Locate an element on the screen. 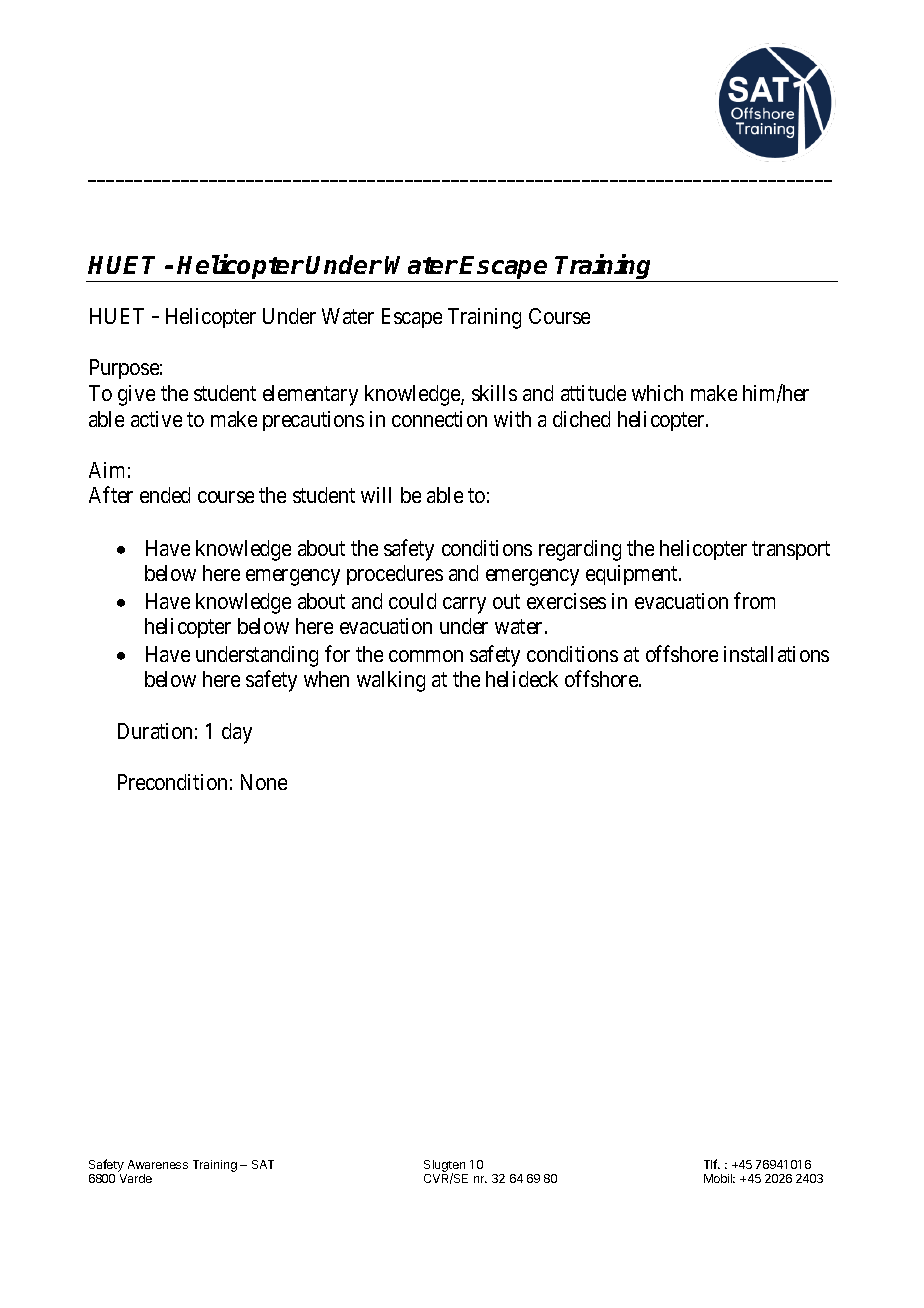 This screenshot has width=924, height=1308. Awareness is located at coordinates (158, 1164).
